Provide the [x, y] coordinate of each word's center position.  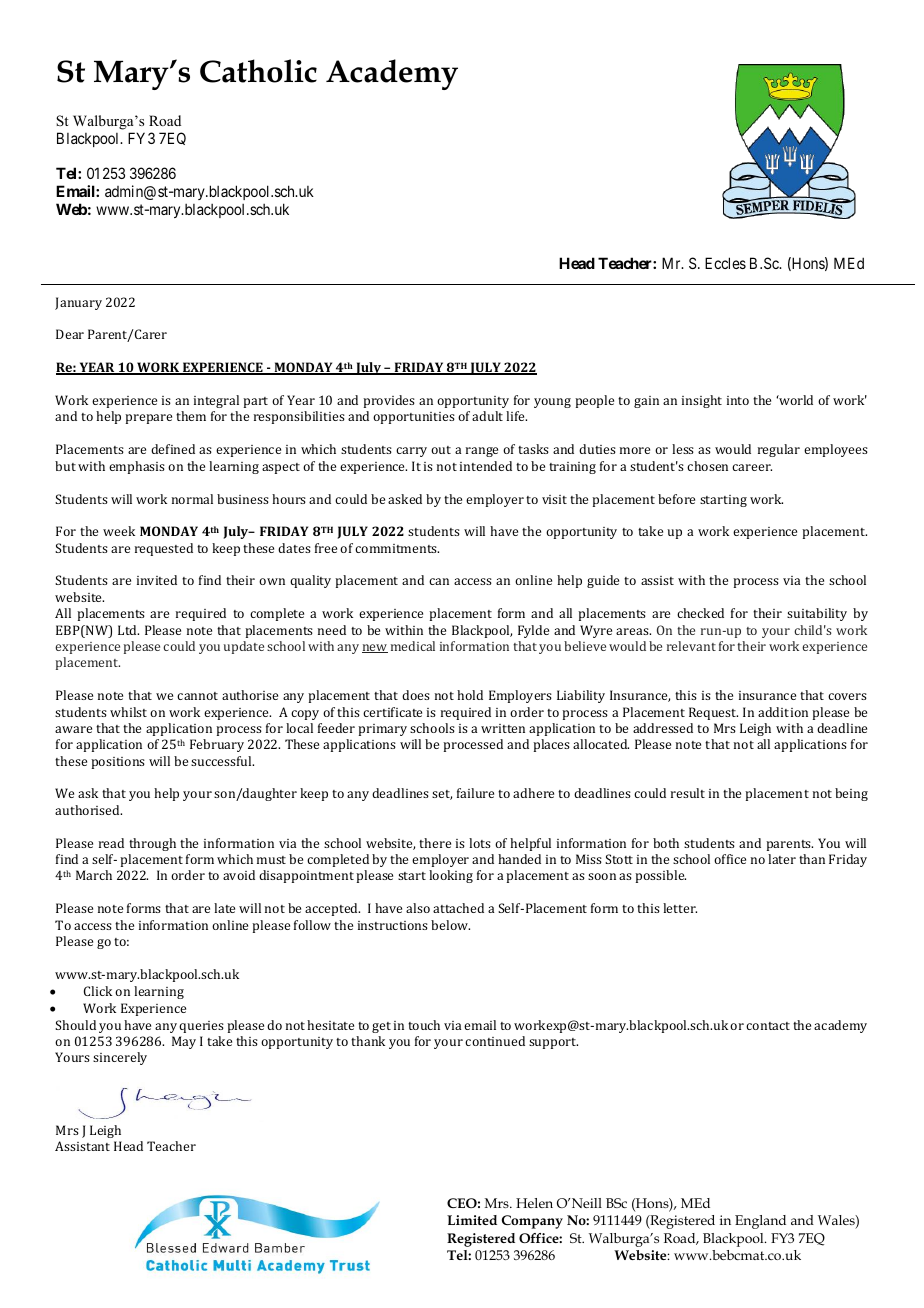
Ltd [128, 630]
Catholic [258, 71]
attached [458, 908]
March [94, 875]
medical [413, 646]
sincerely [120, 1058]
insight [702, 401]
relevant [691, 646]
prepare [148, 419]
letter [680, 908]
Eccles [725, 263]
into [738, 400]
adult [487, 416]
